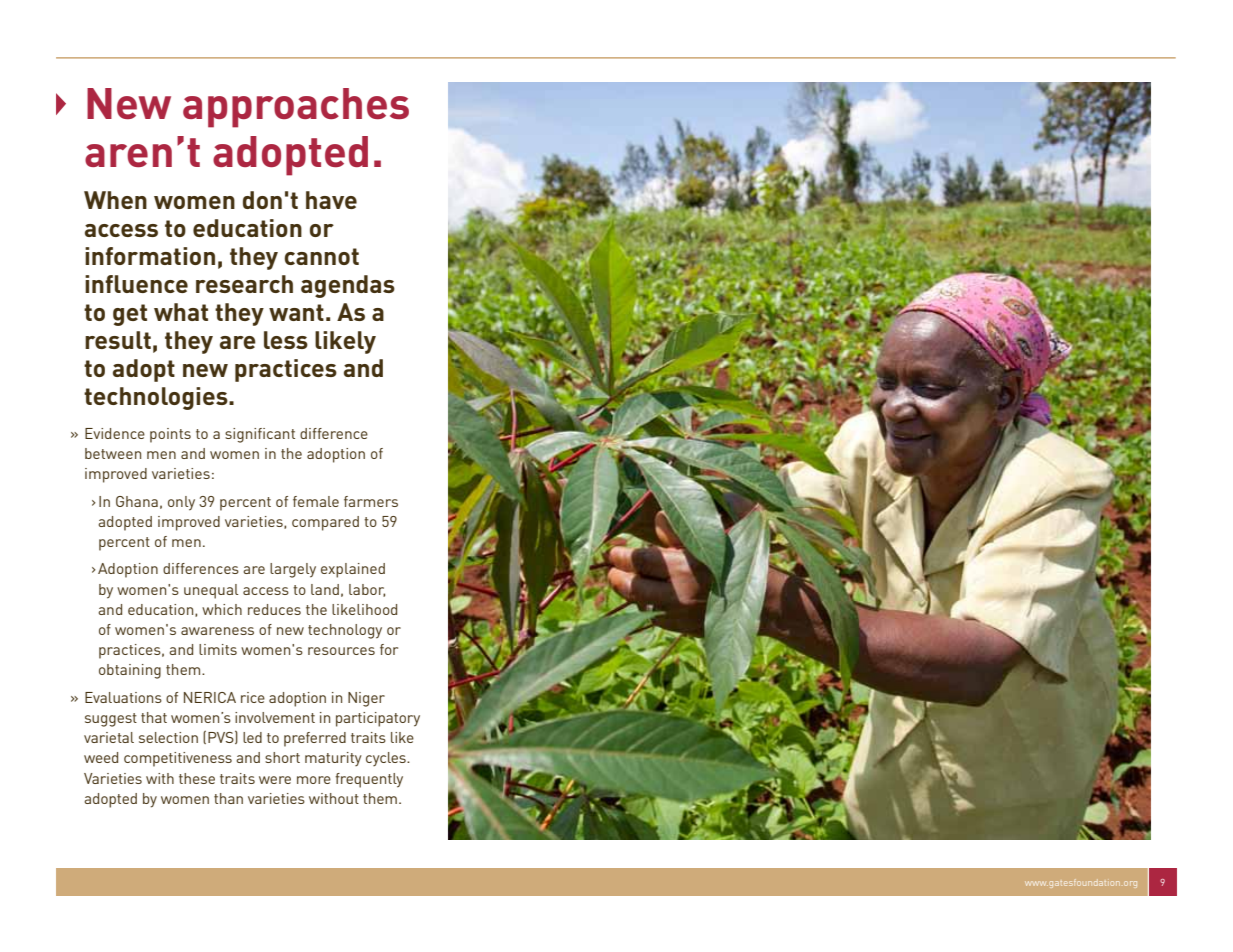 The height and width of the image is (952, 1233). What do you see at coordinates (369, 780) in the image?
I see `frequently` at bounding box center [369, 780].
